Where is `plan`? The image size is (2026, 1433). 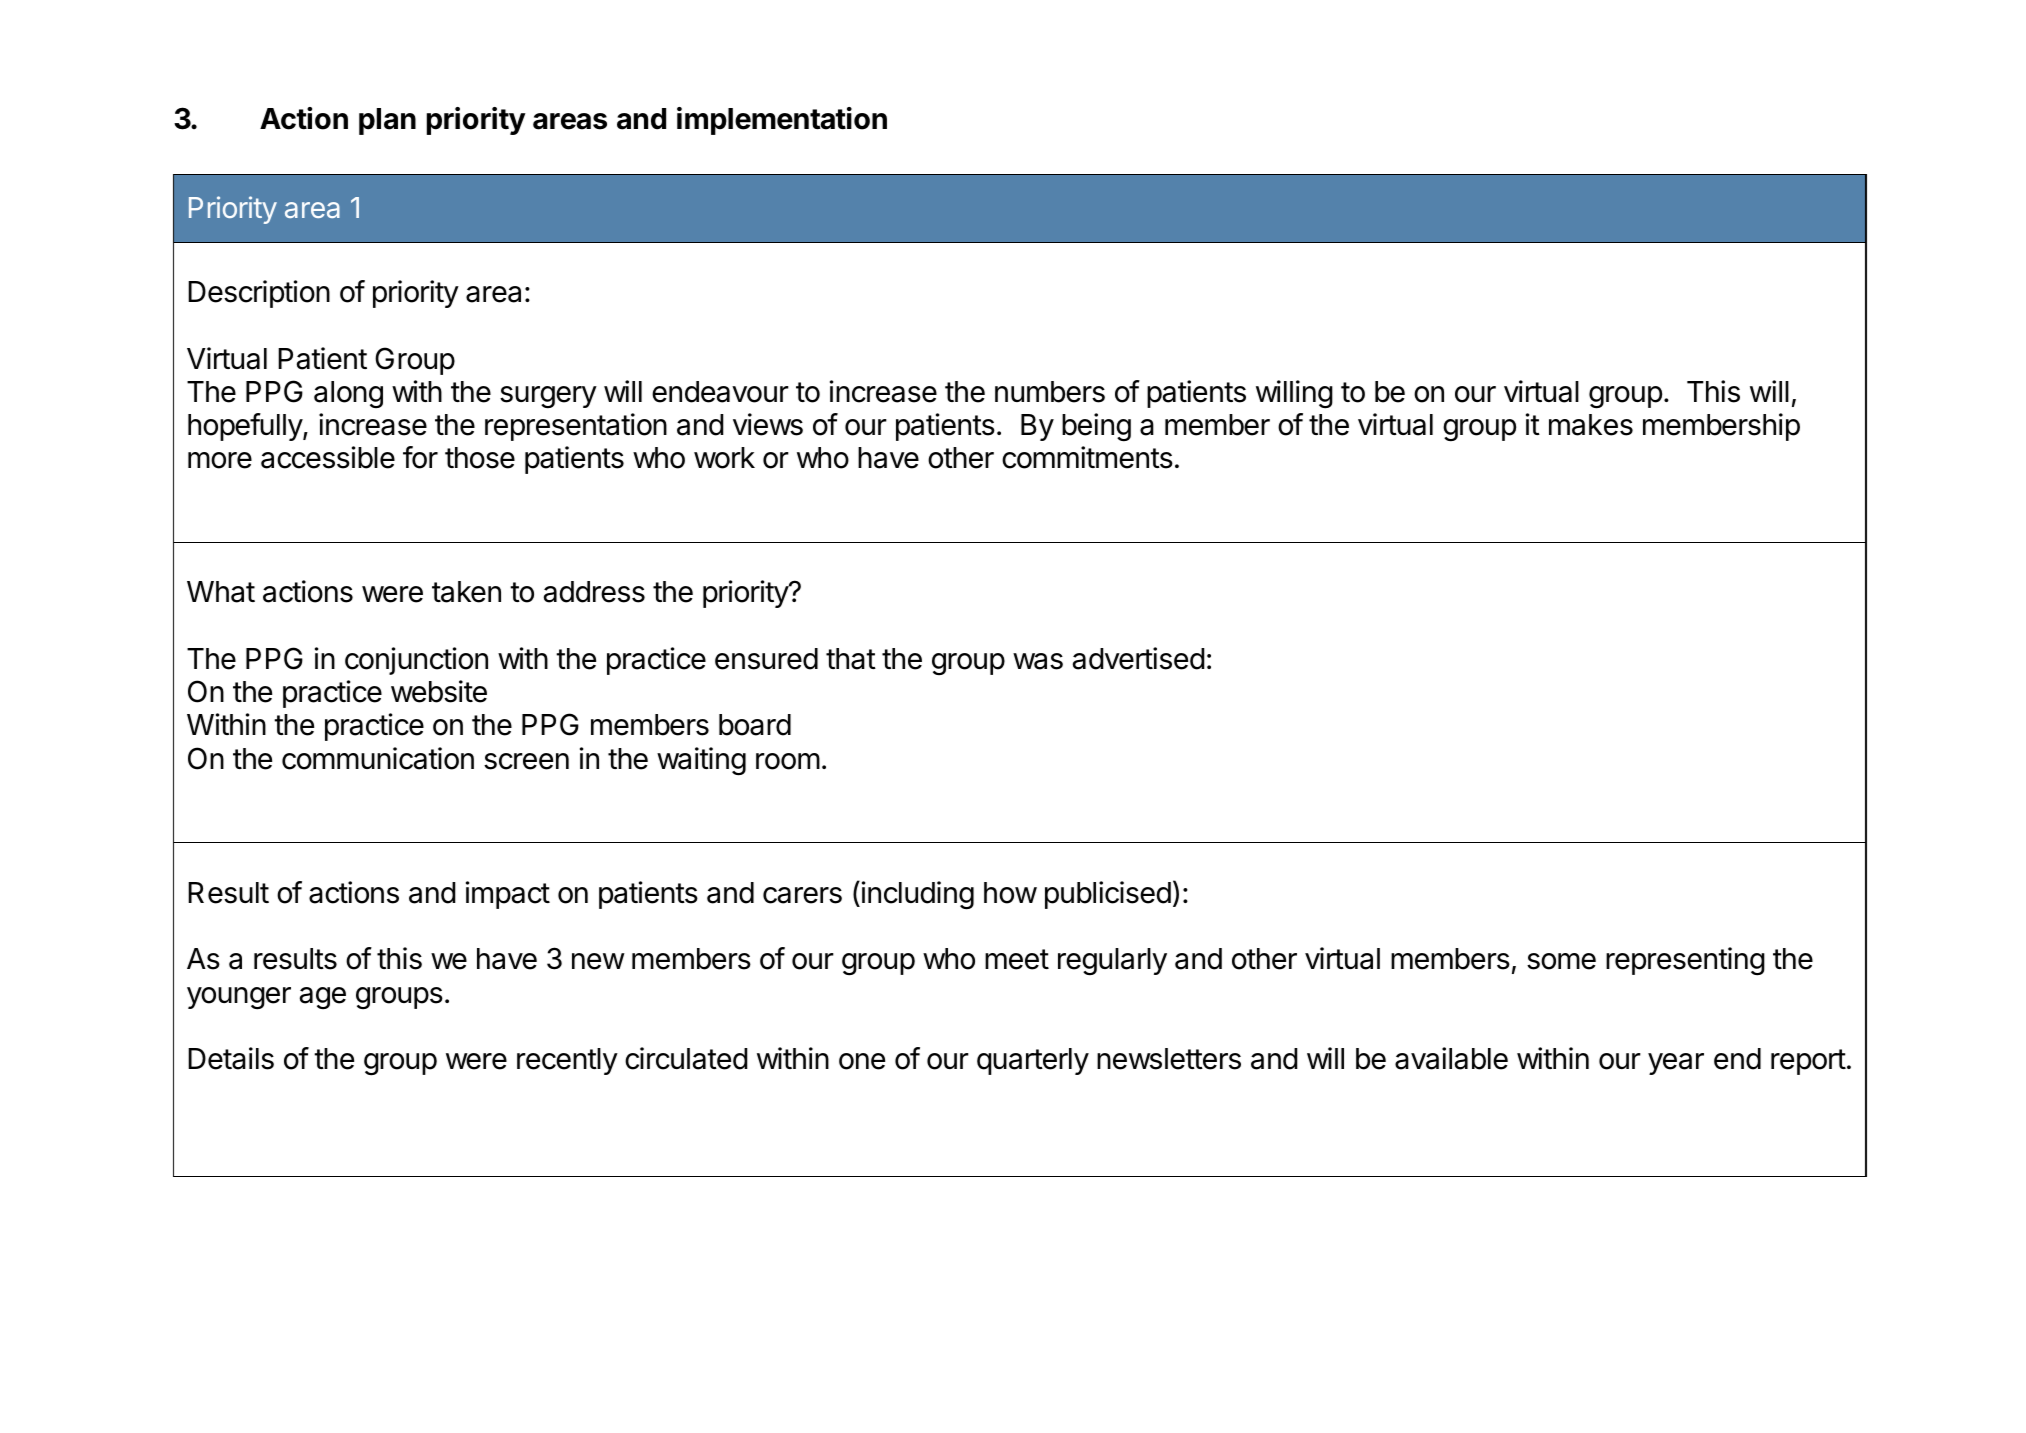
plan is located at coordinates (387, 121).
